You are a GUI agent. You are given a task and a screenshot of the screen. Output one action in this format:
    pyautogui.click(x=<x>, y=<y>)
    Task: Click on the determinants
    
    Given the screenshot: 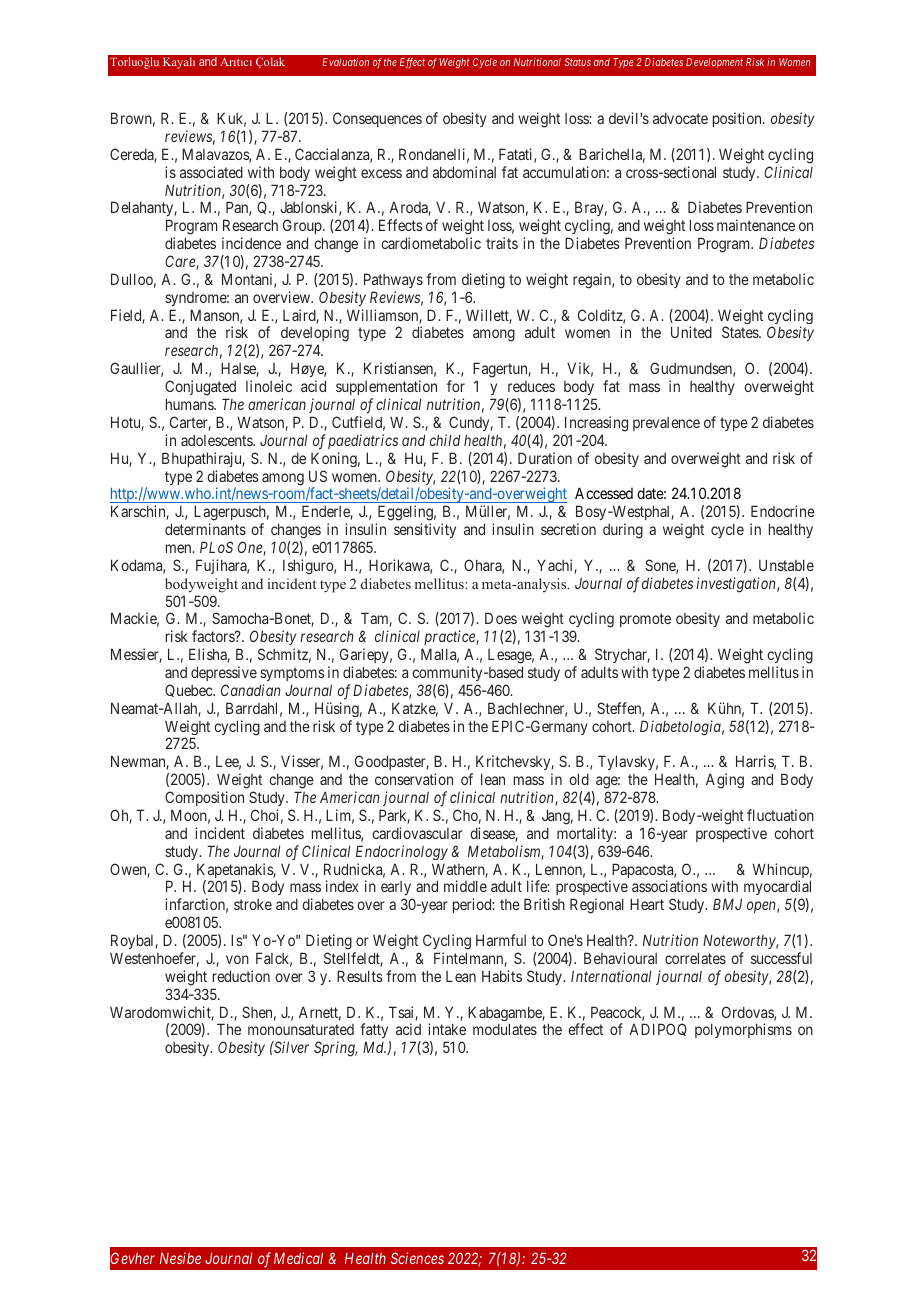 What is the action you would take?
    pyautogui.click(x=205, y=529)
